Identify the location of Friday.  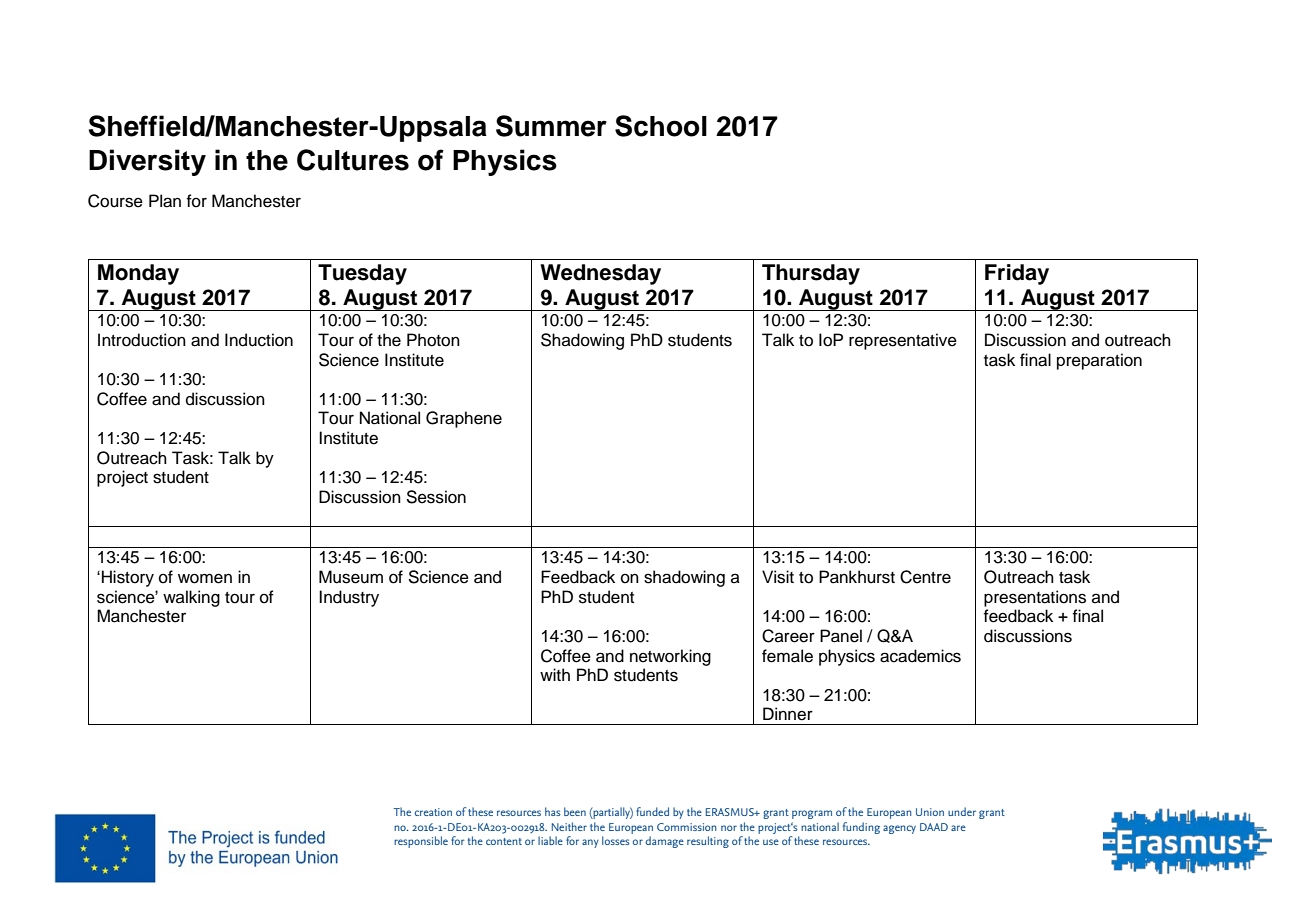
(1017, 274).
